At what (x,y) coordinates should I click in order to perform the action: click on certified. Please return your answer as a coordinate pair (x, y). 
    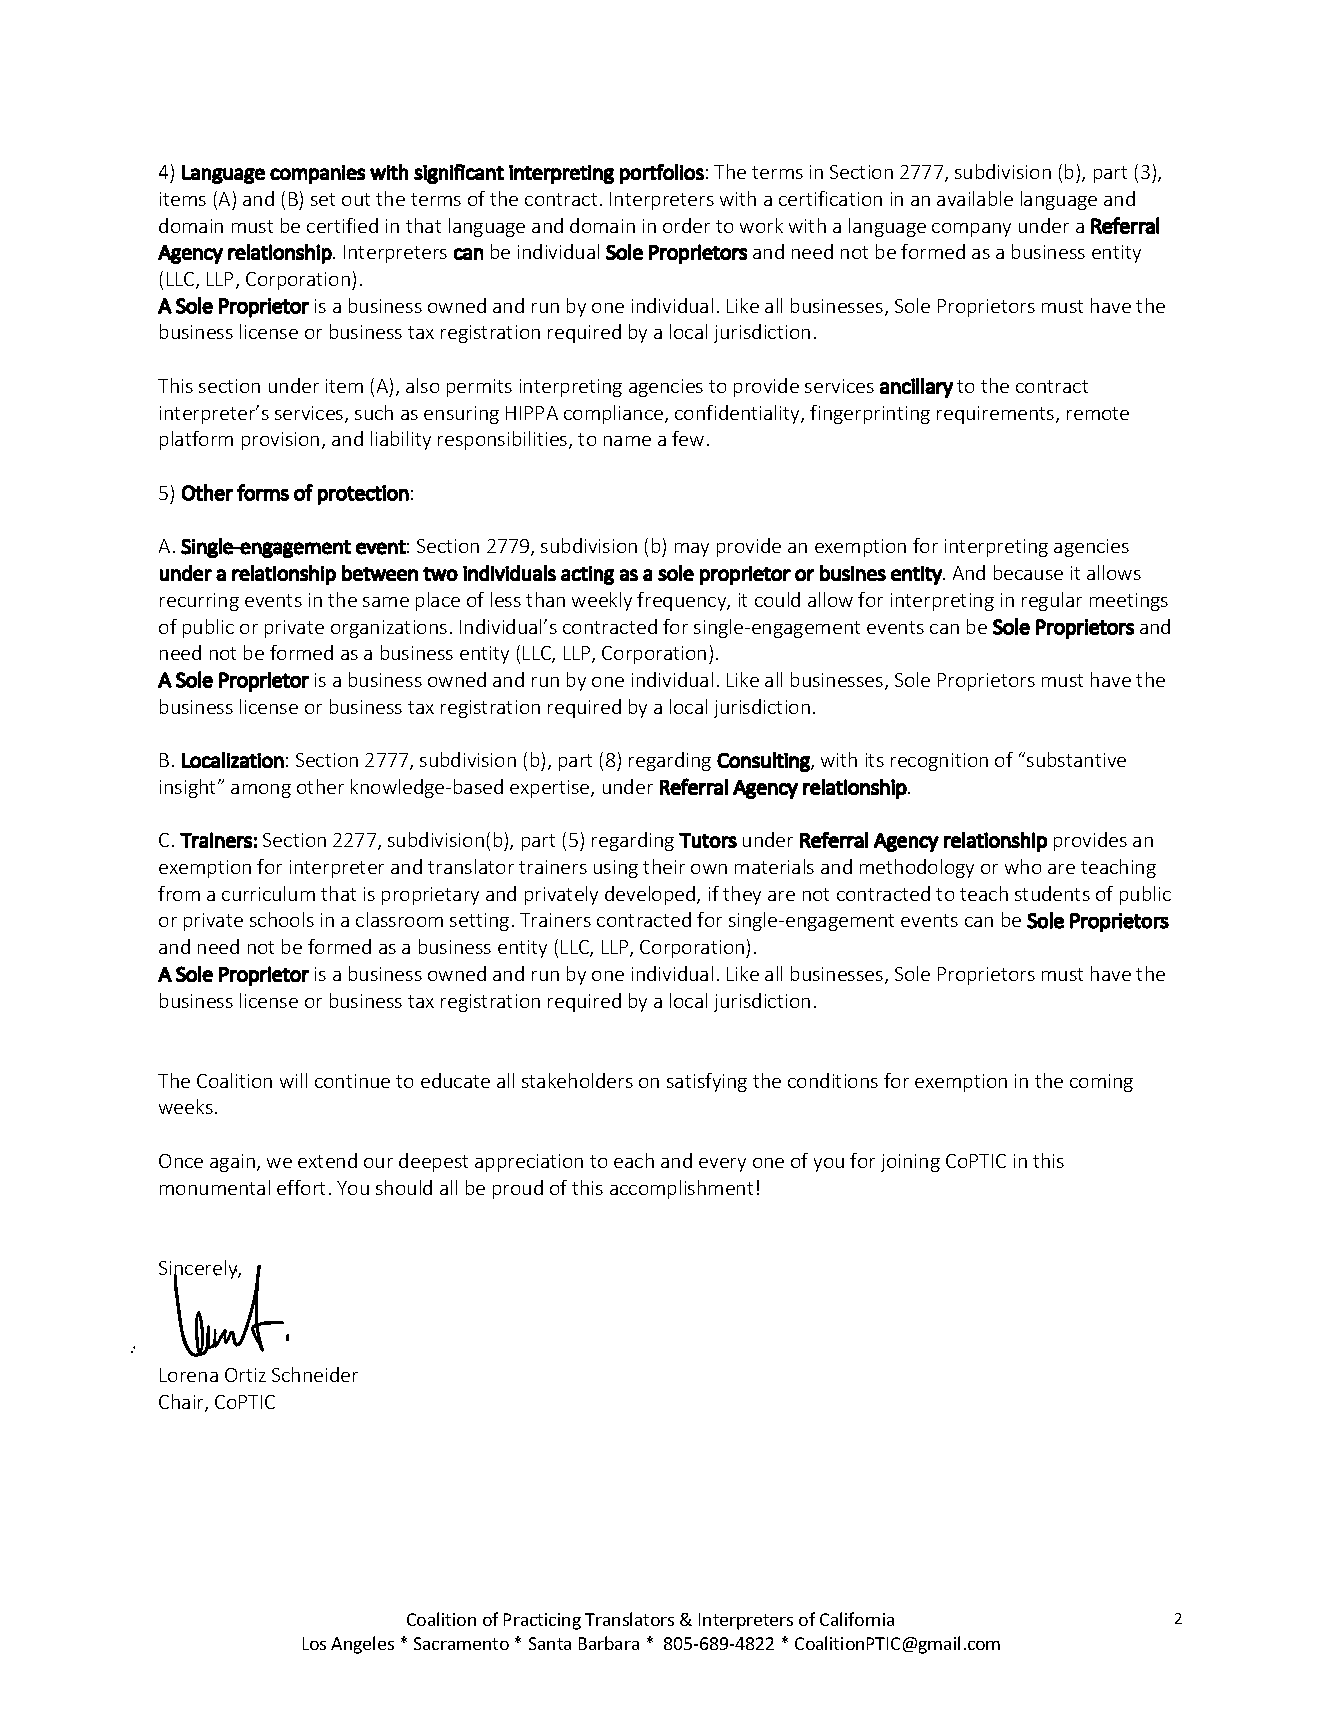
    Looking at the image, I should click on (342, 225).
